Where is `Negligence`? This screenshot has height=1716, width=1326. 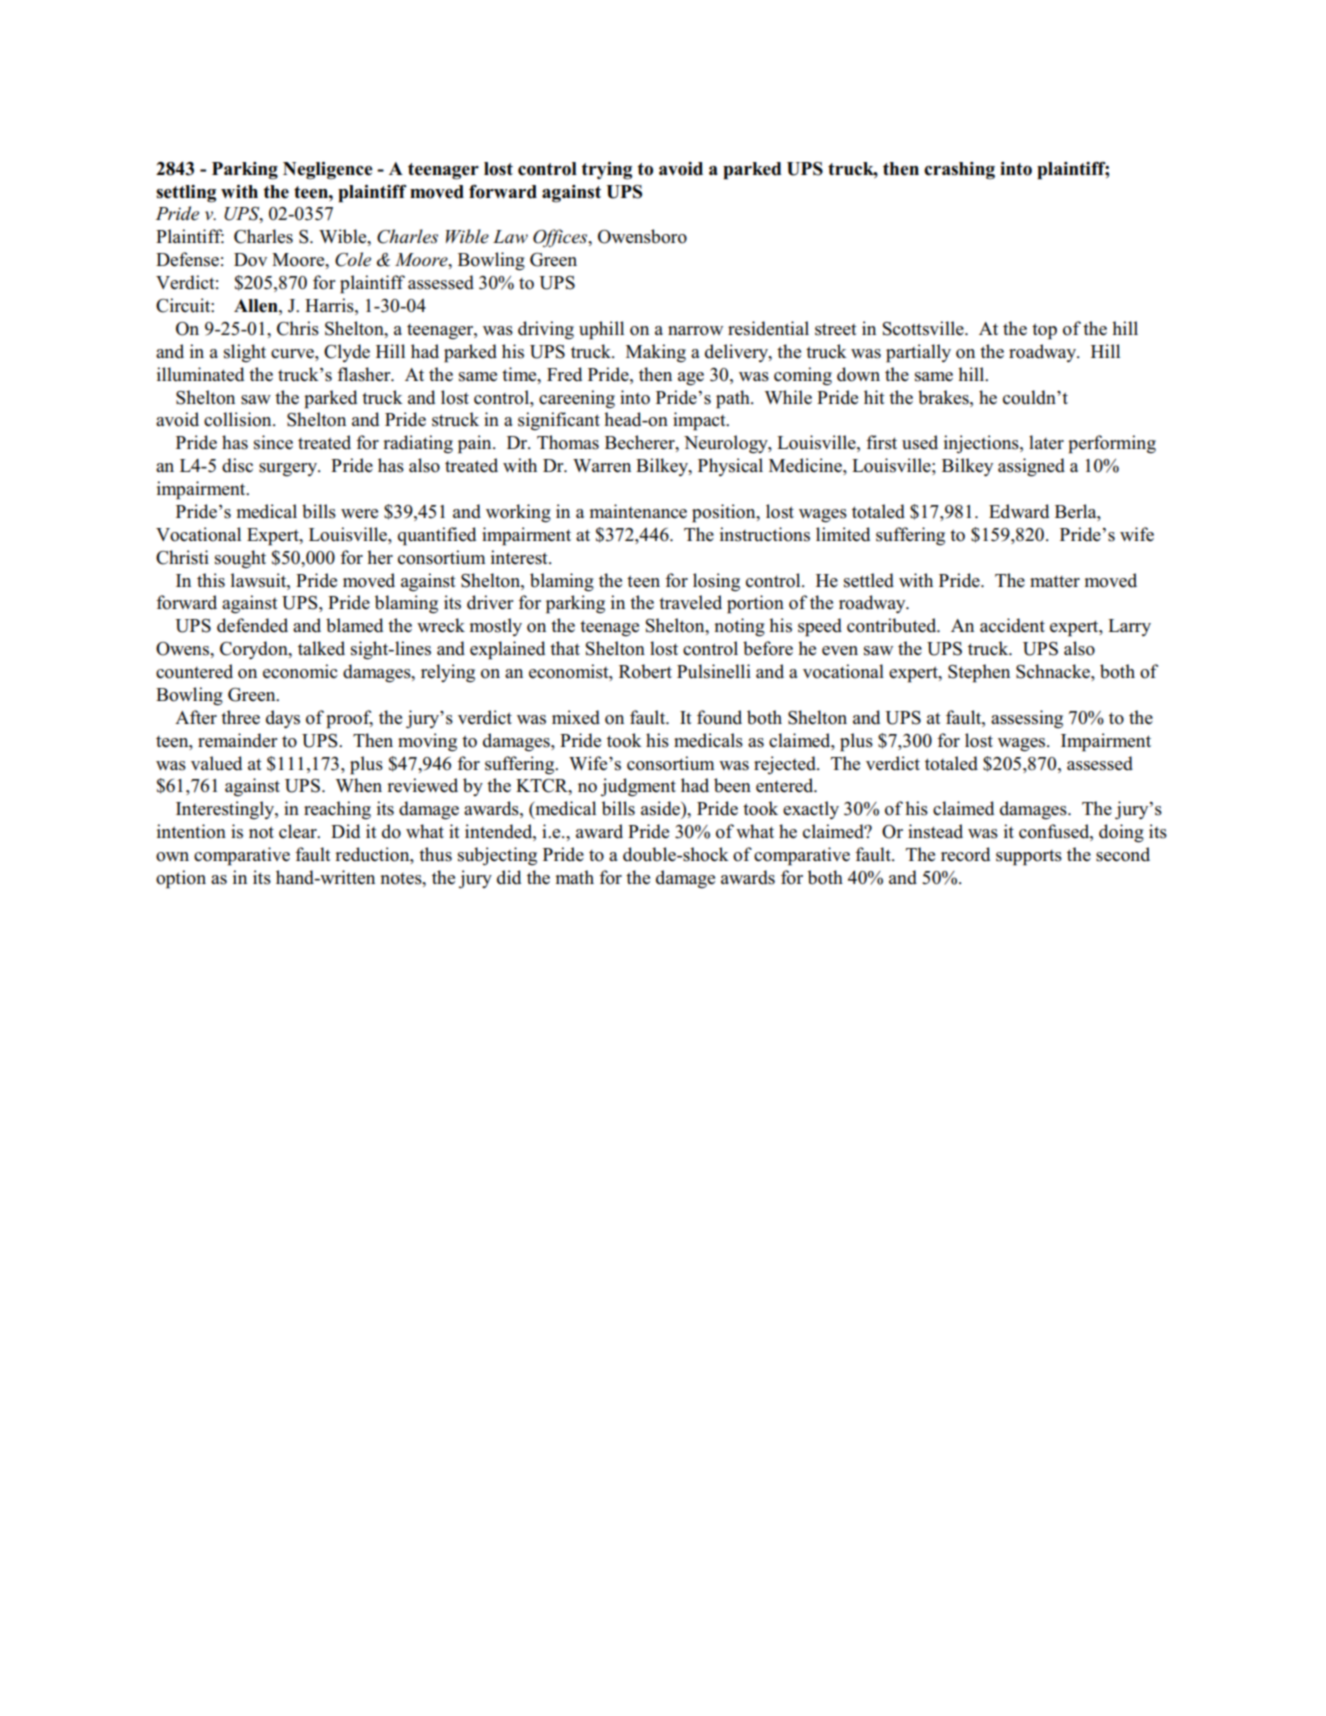 Negligence is located at coordinates (328, 171).
